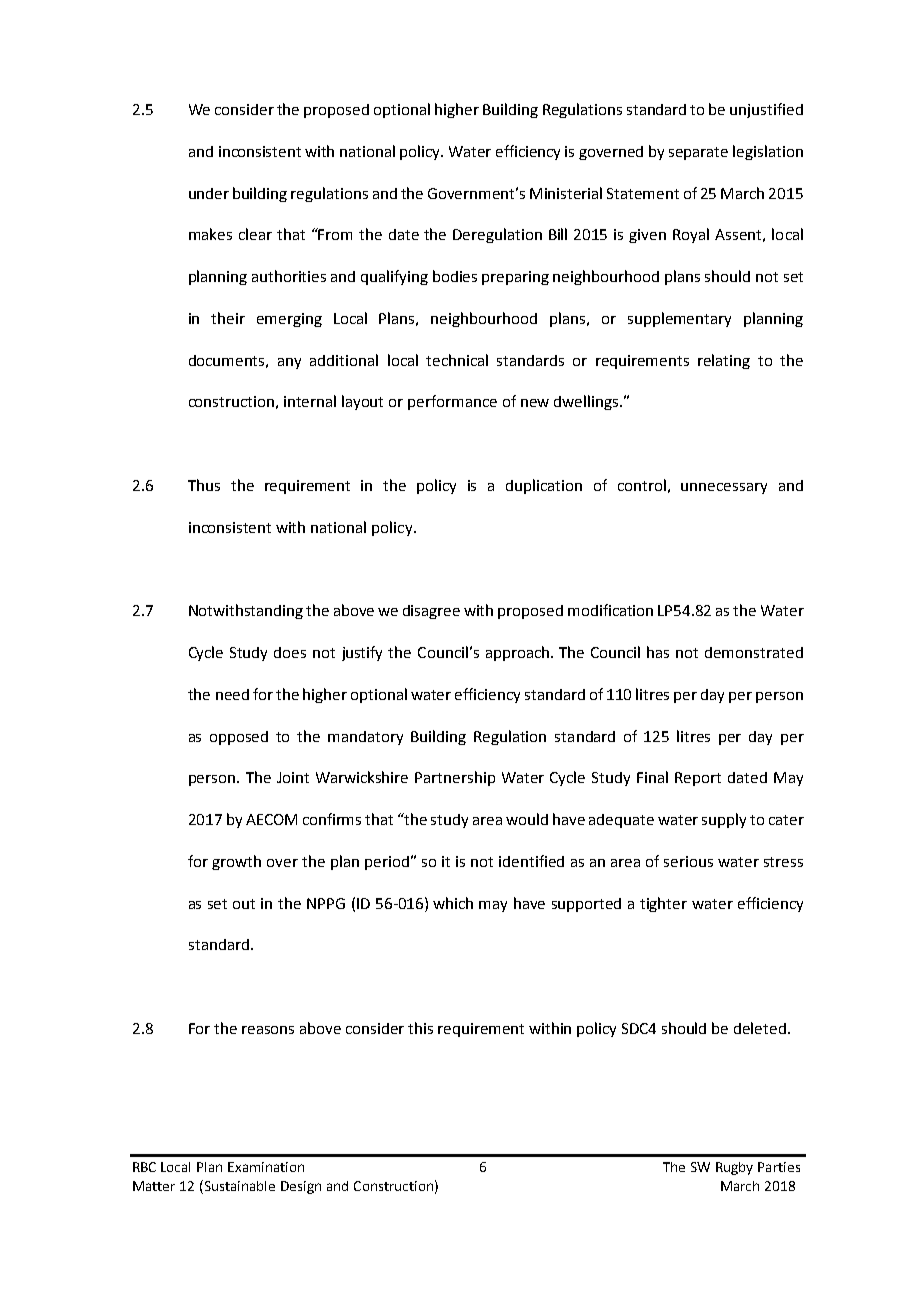 The image size is (924, 1309). Describe the element at coordinates (238, 1185) in the image. I see `Sustainable` at that location.
